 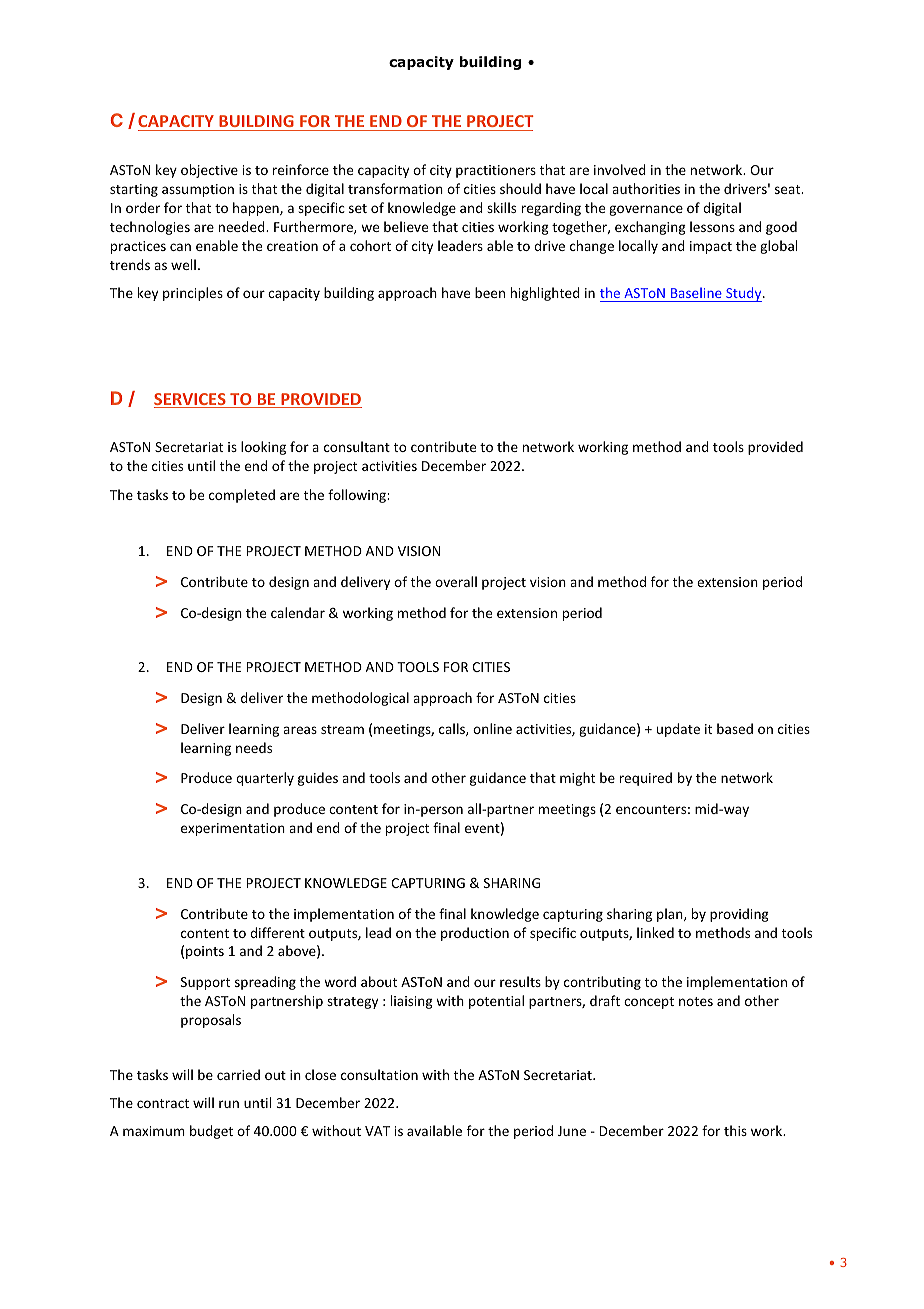 I want to click on assumption, so click(x=198, y=190).
